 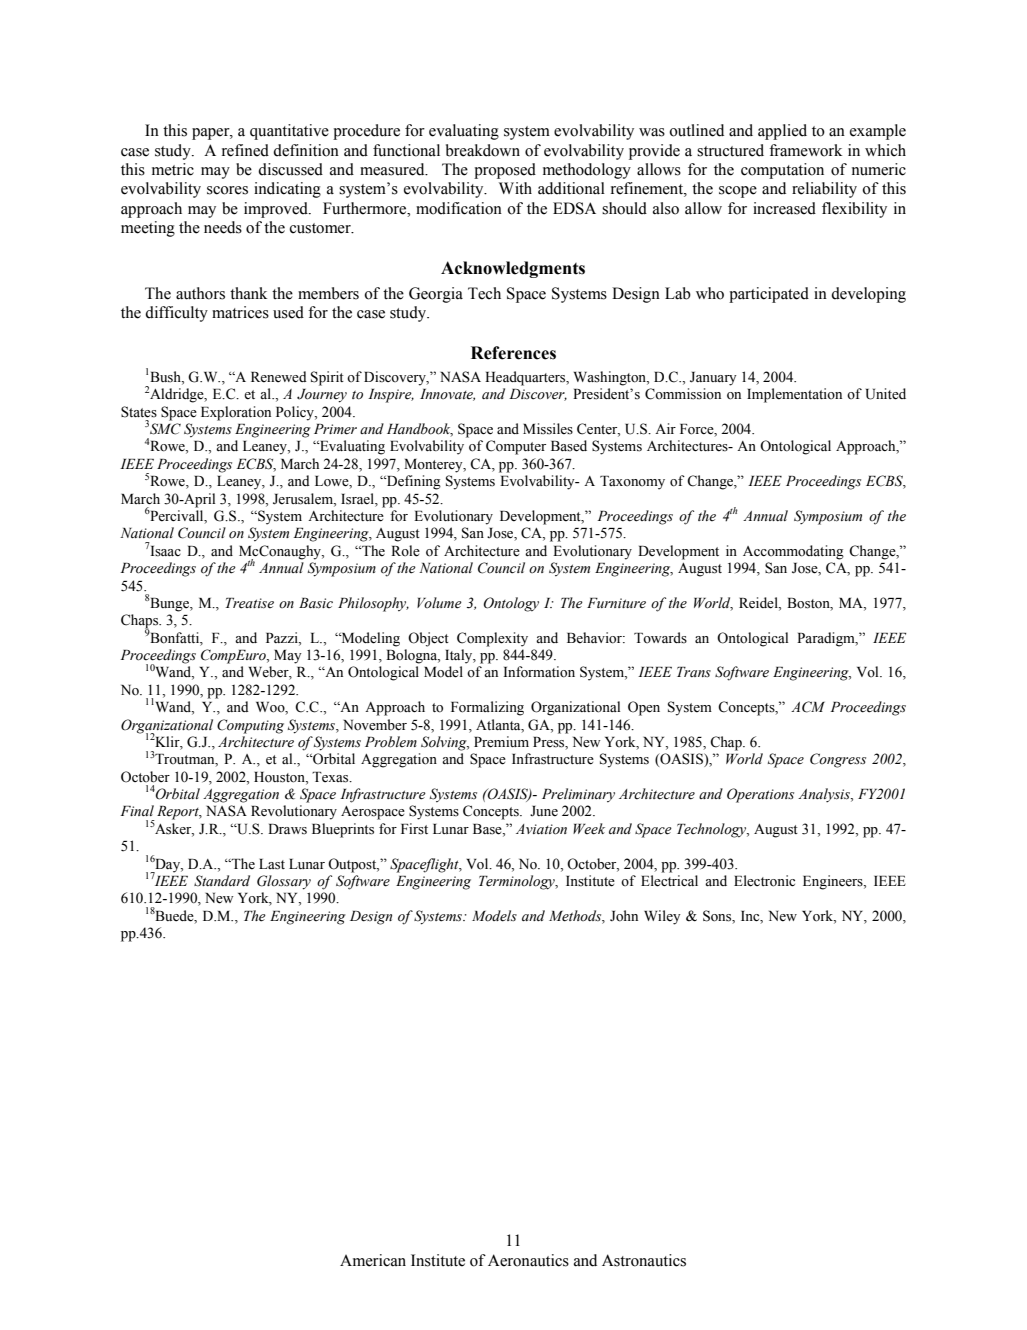 I want to click on Electronic, so click(x=764, y=881).
